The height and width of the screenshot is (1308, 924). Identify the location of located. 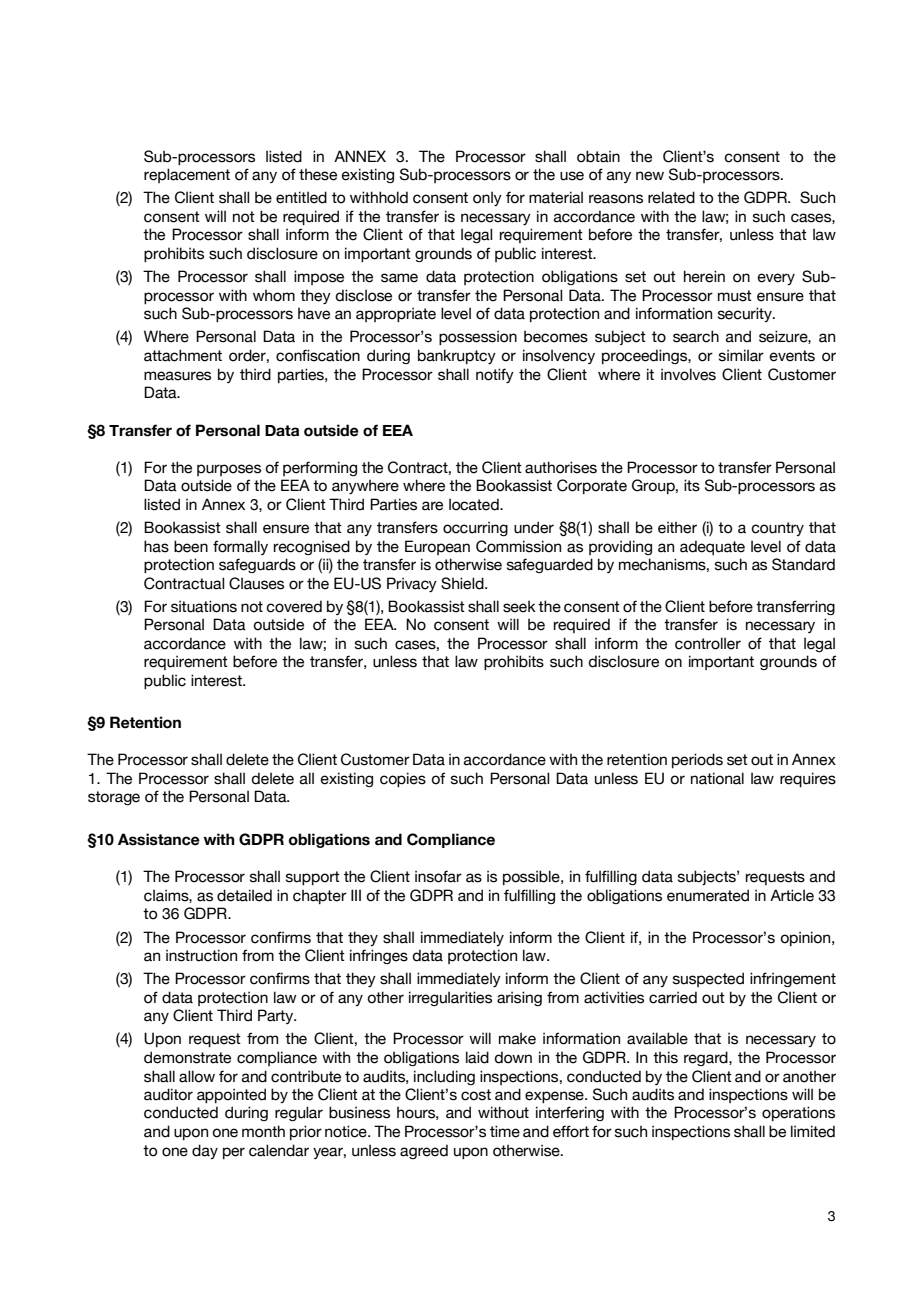
(475, 504).
